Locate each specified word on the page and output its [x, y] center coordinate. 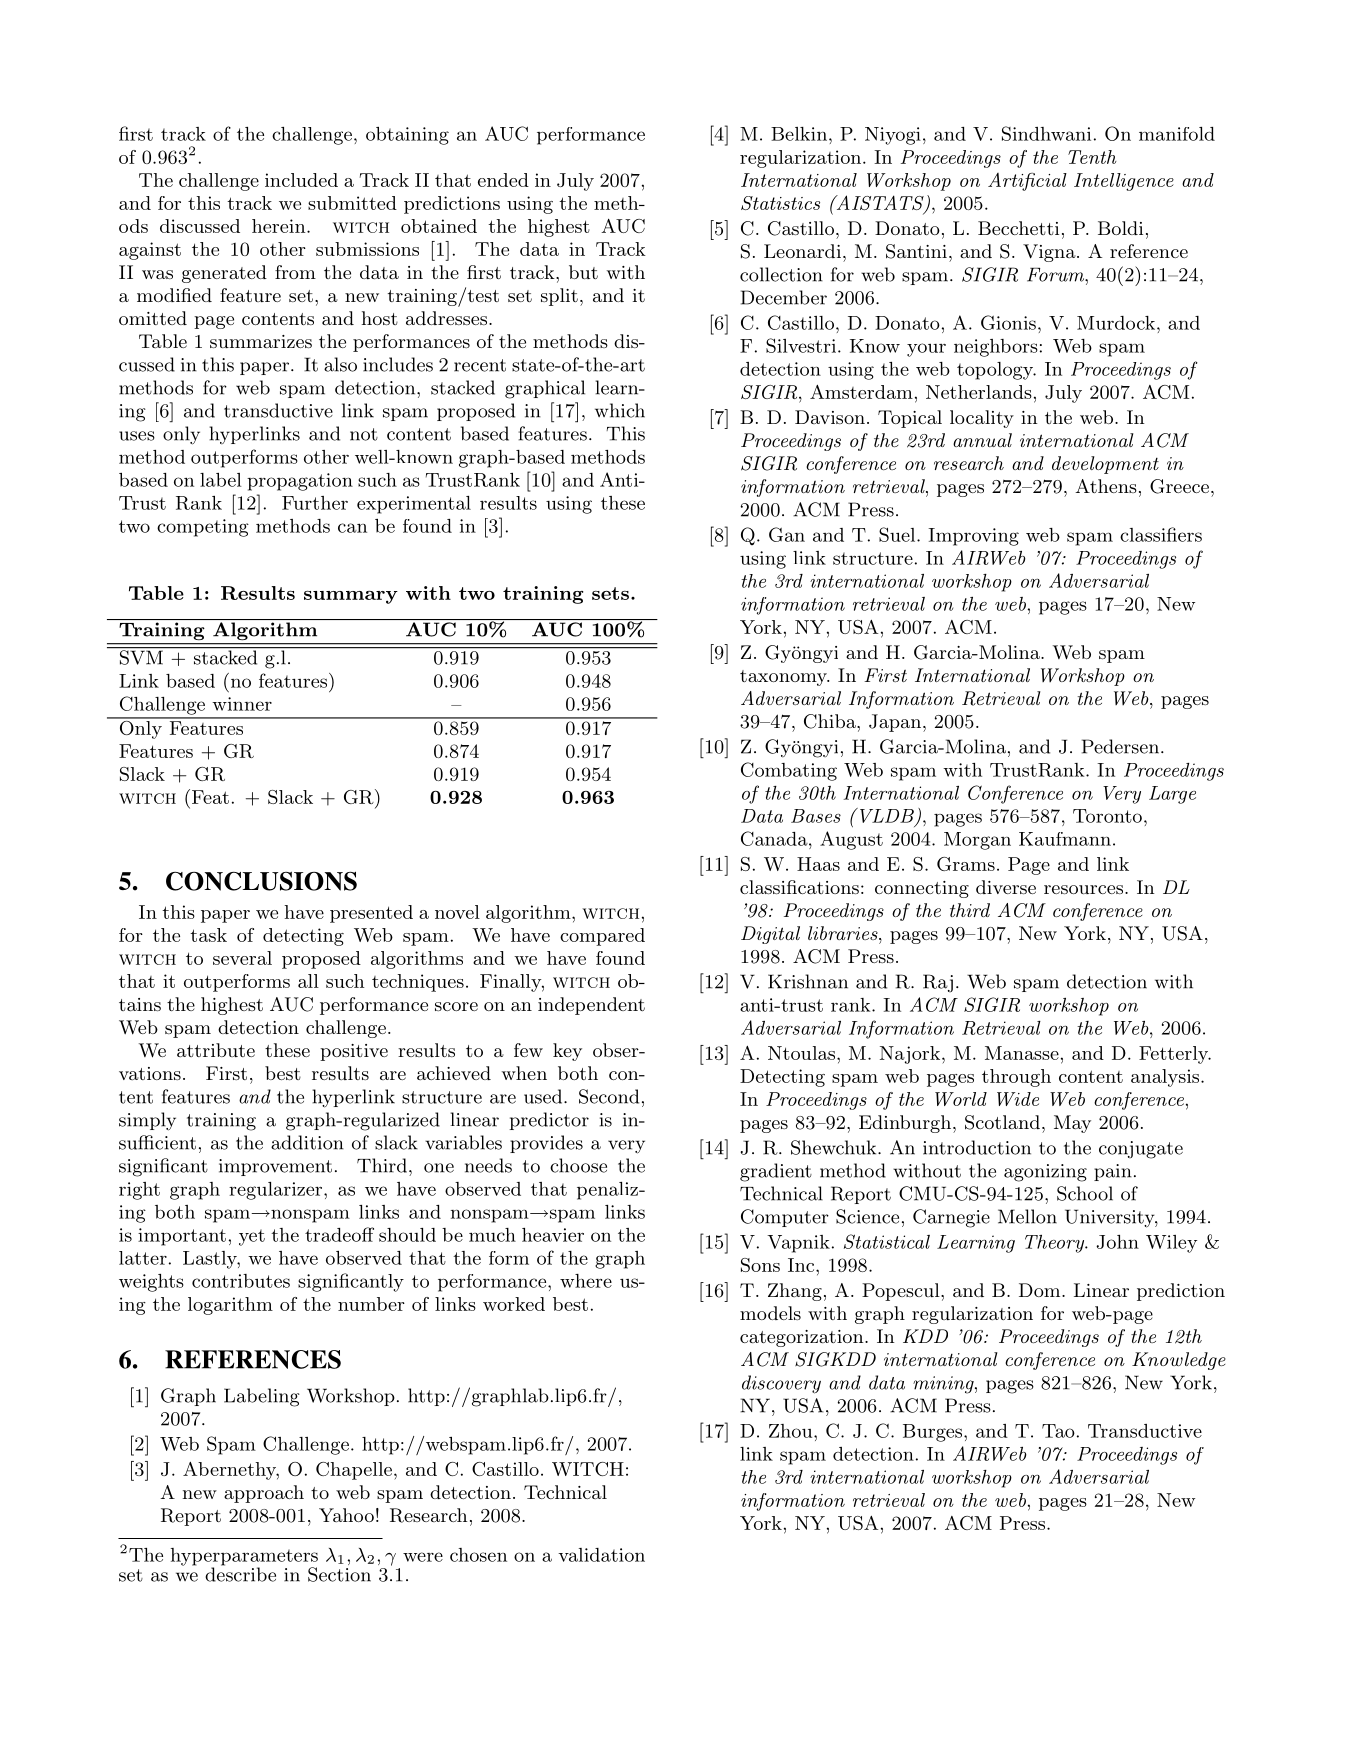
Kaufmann [1065, 839]
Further [315, 503]
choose [578, 1165]
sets [610, 593]
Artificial [1027, 182]
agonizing [1045, 1173]
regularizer [275, 1191]
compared [602, 937]
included [301, 180]
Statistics [780, 203]
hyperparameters [244, 1558]
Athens [1106, 486]
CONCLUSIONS [261, 881]
